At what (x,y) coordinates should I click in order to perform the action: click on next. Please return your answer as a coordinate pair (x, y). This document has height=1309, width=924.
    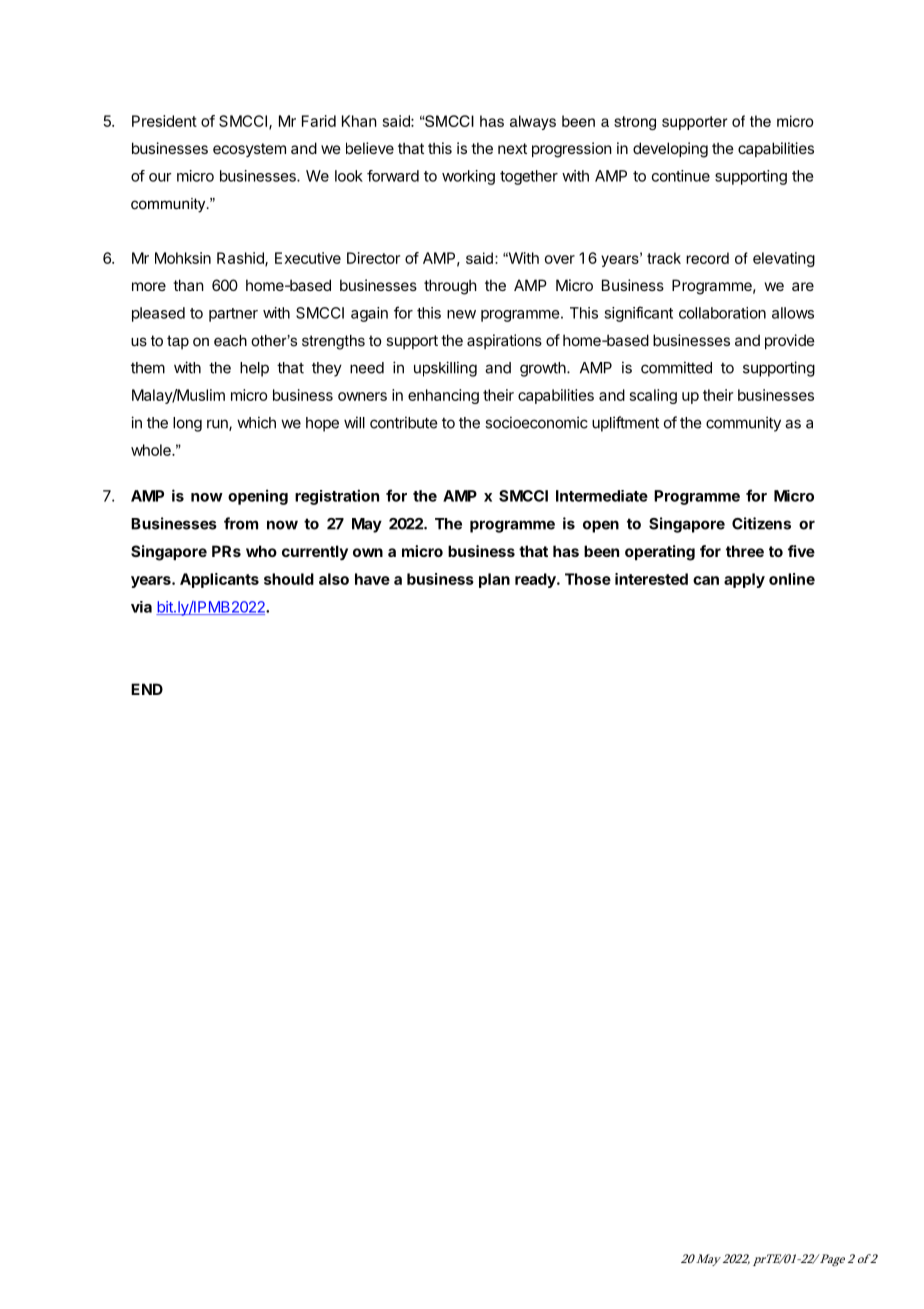
    Looking at the image, I should click on (512, 148).
